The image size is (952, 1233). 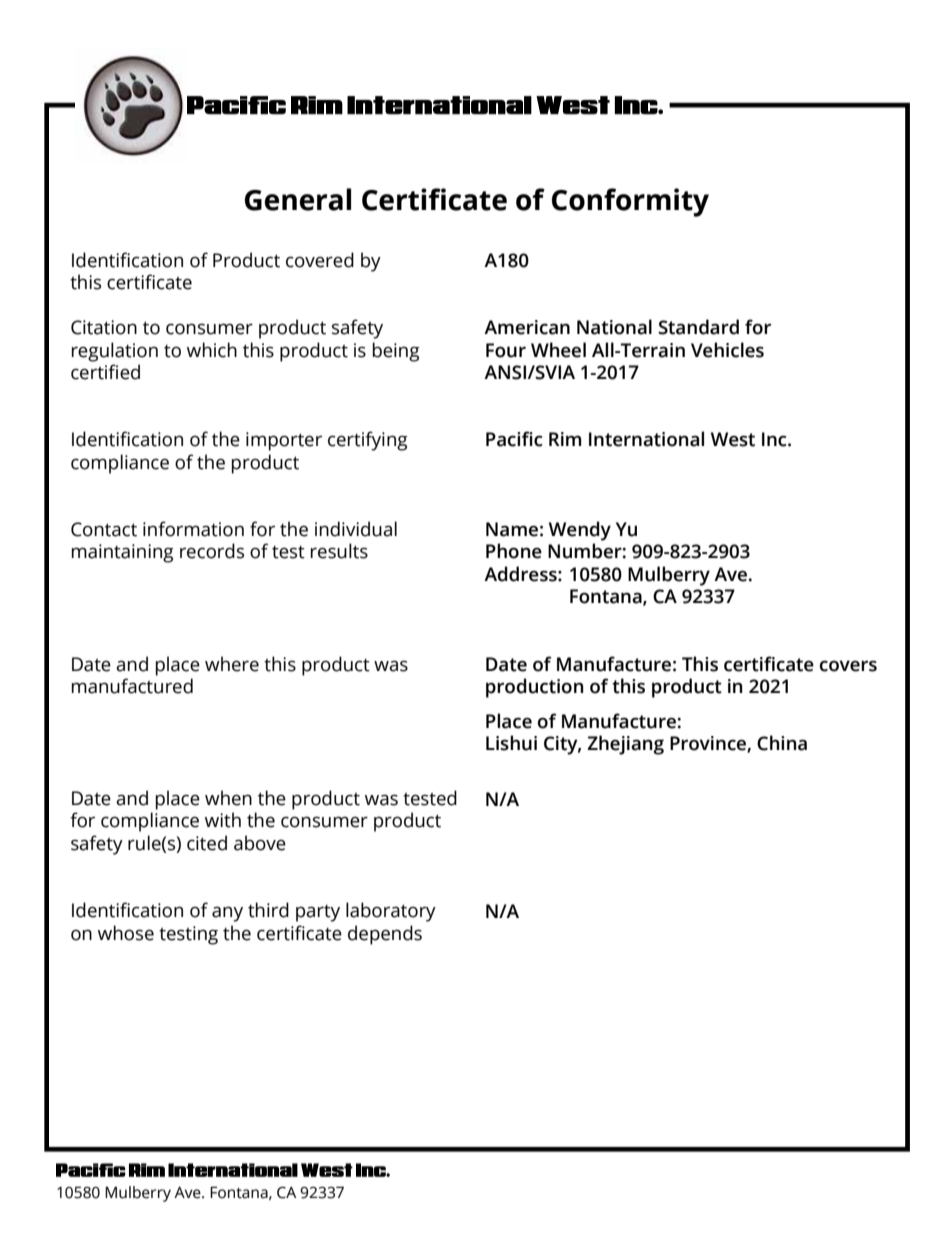 What do you see at coordinates (848, 666) in the screenshot?
I see `covers` at bounding box center [848, 666].
